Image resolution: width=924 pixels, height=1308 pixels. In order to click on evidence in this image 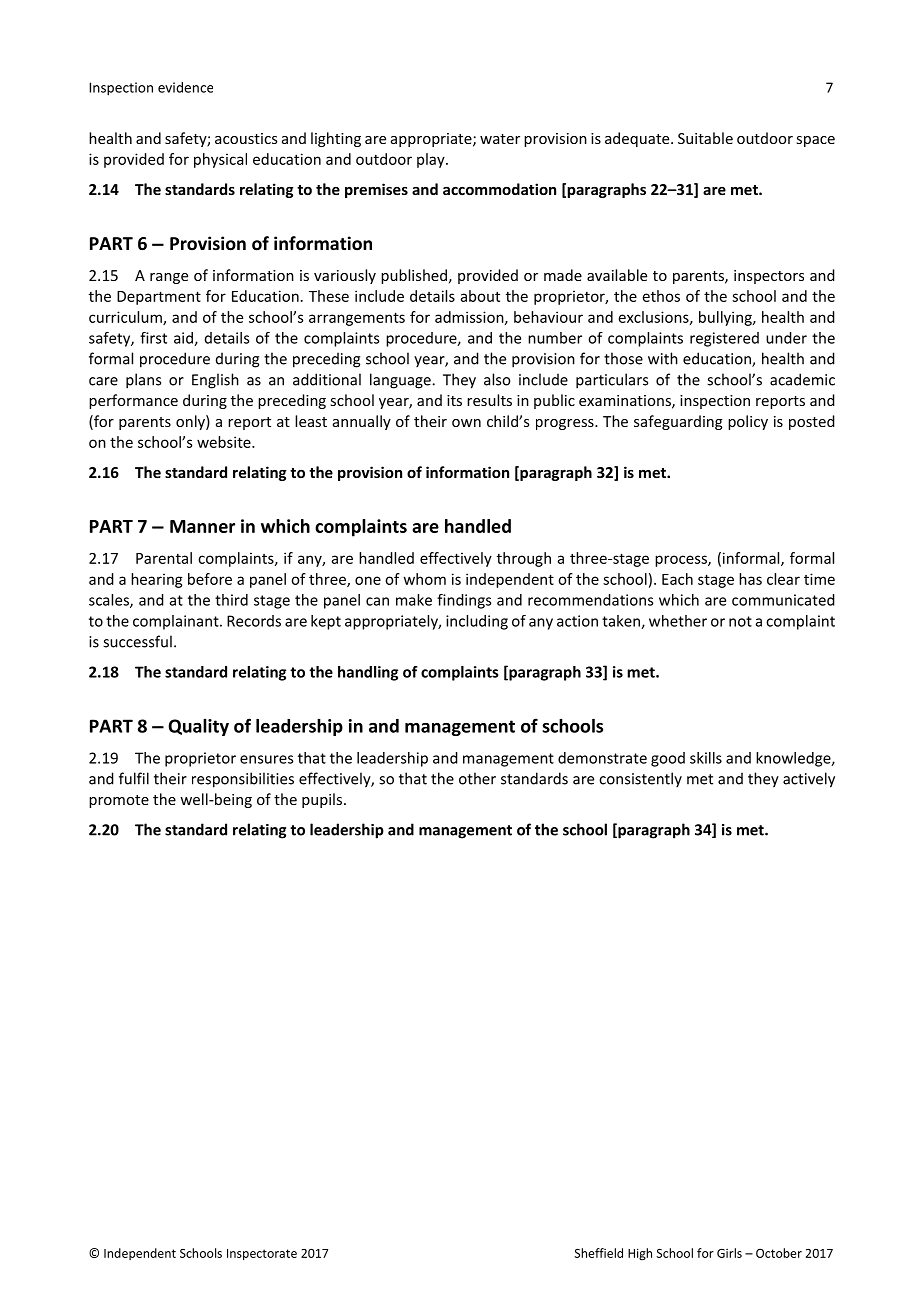, I will do `click(185, 87)`.
